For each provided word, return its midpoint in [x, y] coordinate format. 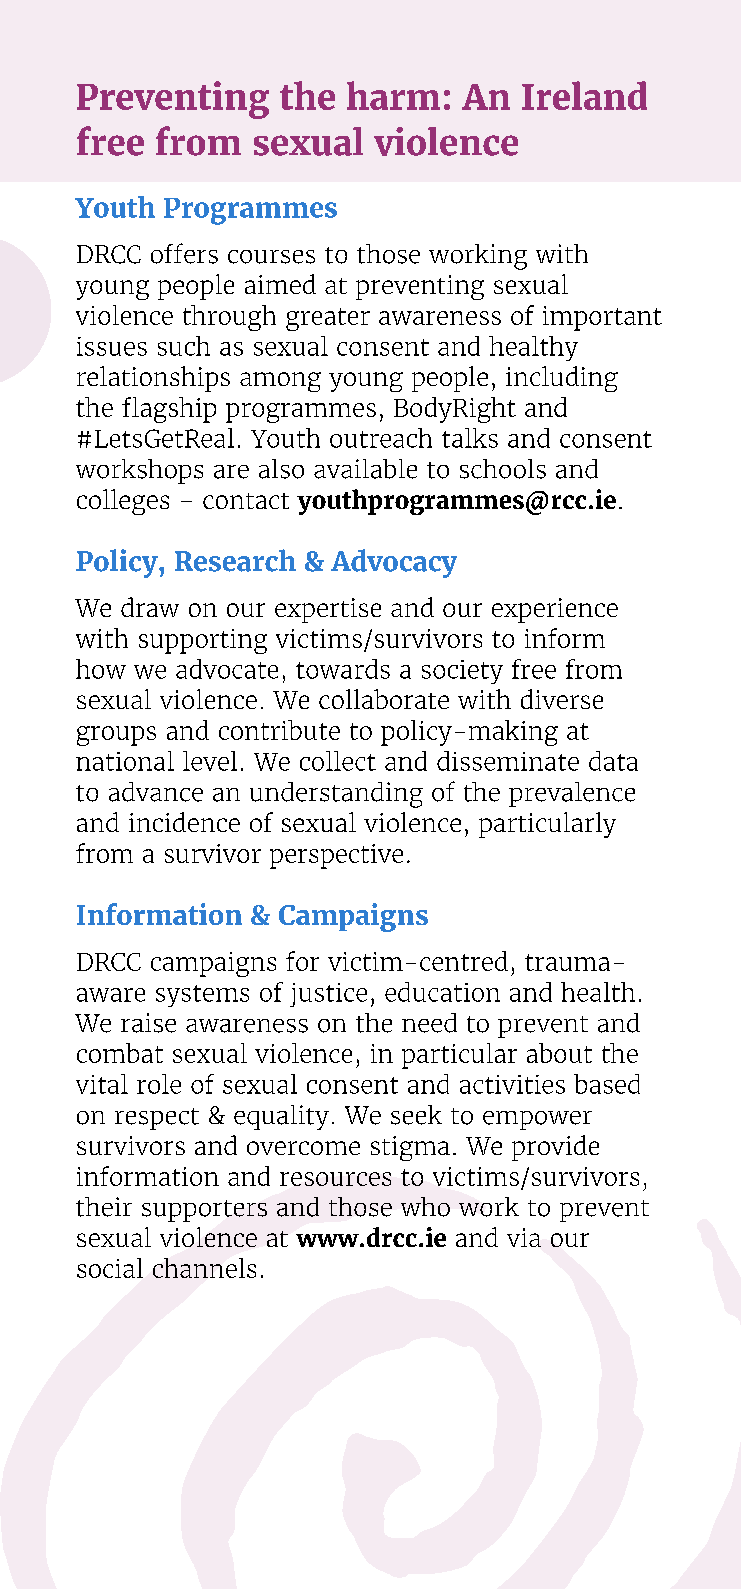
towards [343, 669]
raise [148, 1023]
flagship [169, 410]
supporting [203, 641]
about [559, 1053]
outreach [381, 438]
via [524, 1237]
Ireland [584, 95]
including [562, 379]
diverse [562, 699]
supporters [204, 1211]
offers [184, 253]
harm [393, 95]
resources [335, 1179]
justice [328, 995]
